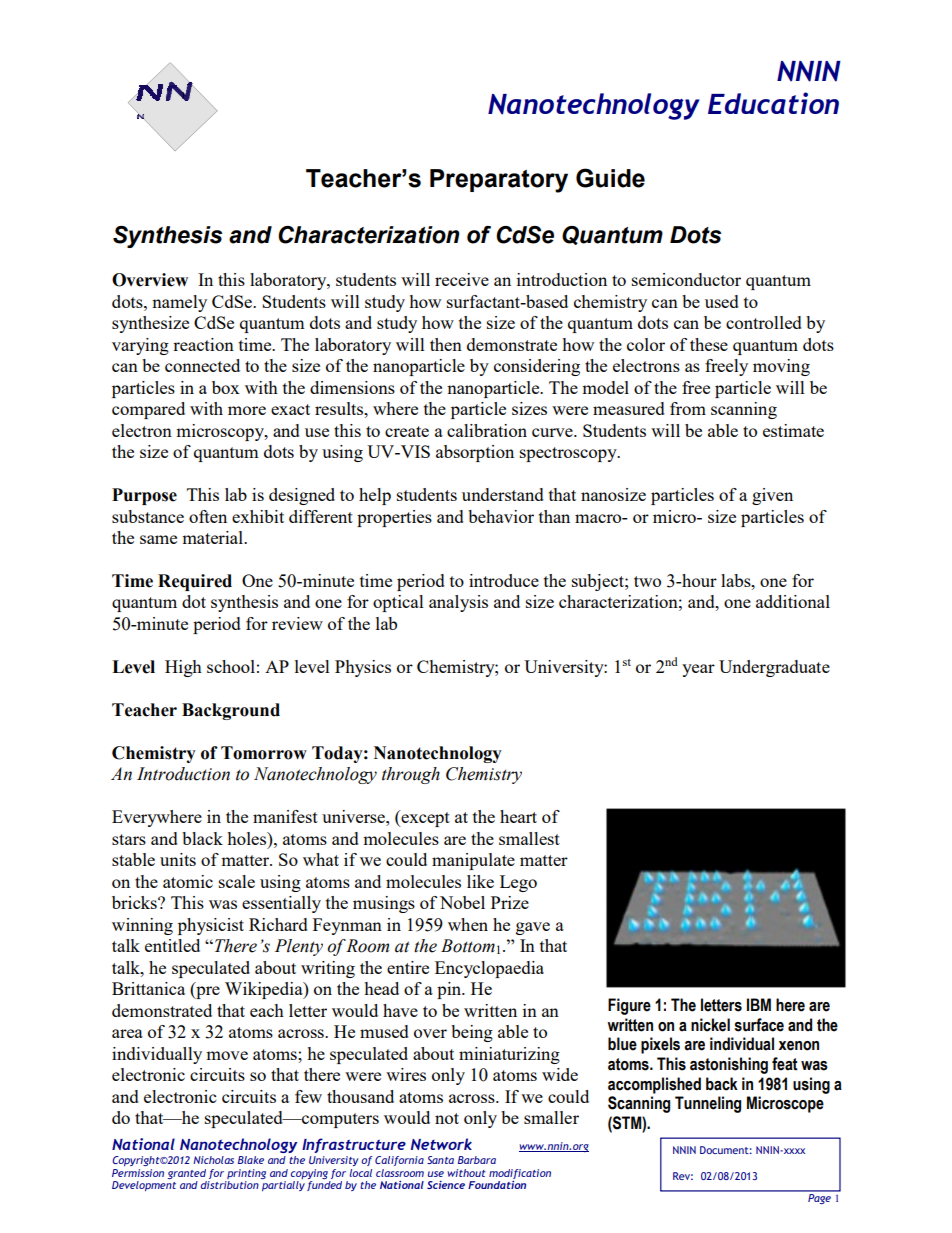  Describe the element at coordinates (708, 1104) in the image. I see `Tunneling` at that location.
